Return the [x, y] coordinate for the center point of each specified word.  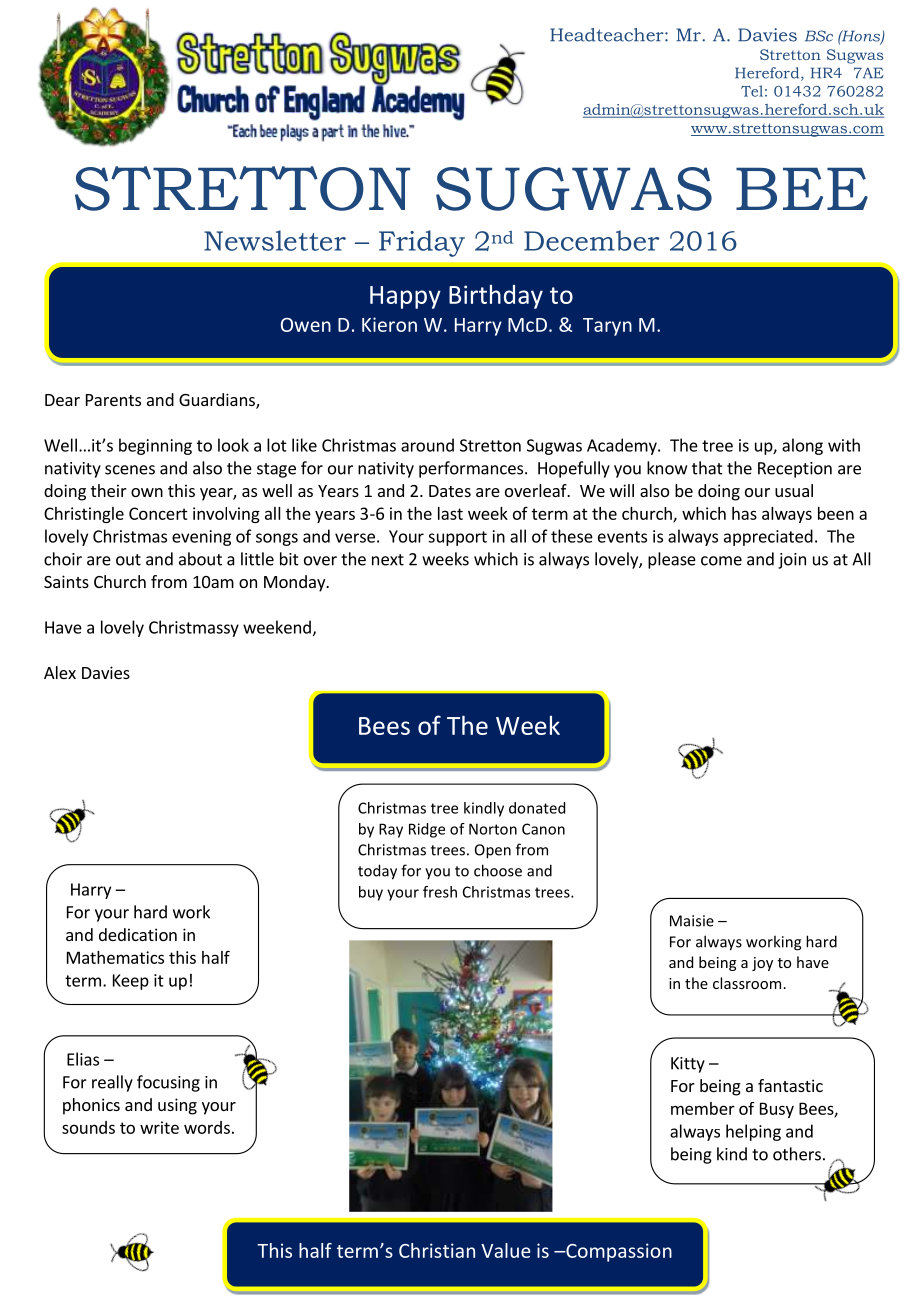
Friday [422, 243]
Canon [543, 829]
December [591, 240]
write [159, 1127]
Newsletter [275, 240]
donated [537, 808]
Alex [60, 672]
